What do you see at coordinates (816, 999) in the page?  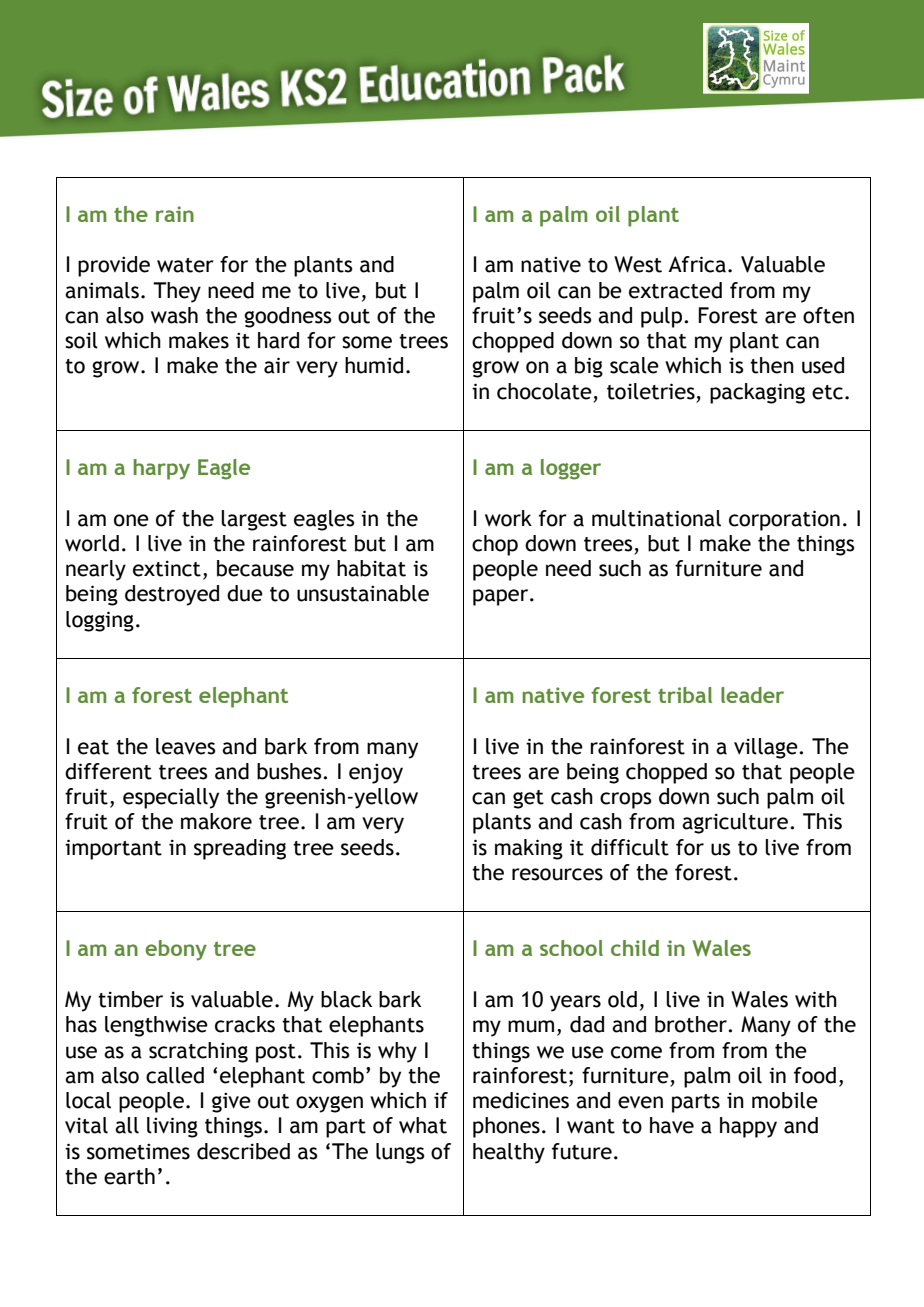 I see `with` at bounding box center [816, 999].
